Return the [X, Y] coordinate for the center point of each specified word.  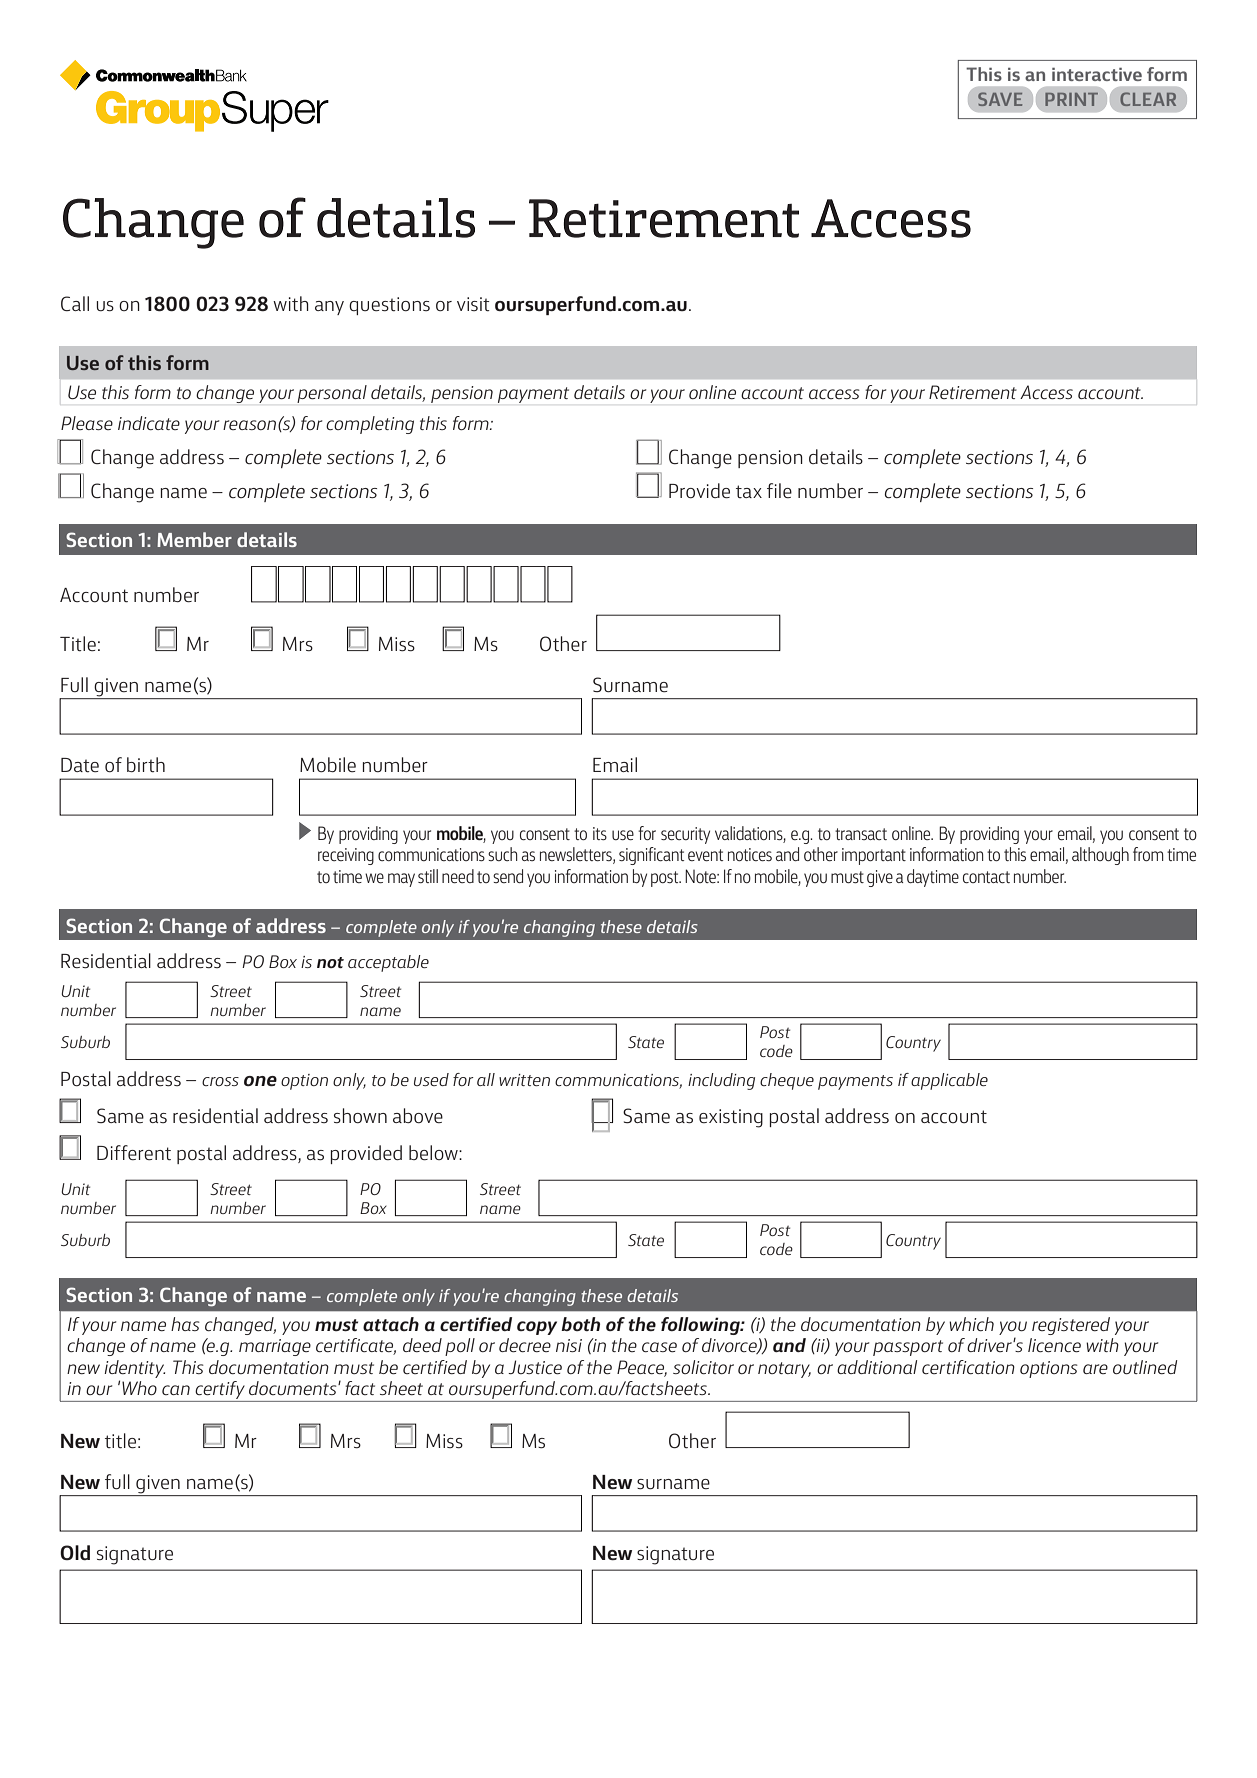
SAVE [1000, 99]
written [524, 1080]
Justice [535, 1367]
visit [473, 304]
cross [220, 1081]
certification [968, 1367]
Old [75, 1552]
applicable [949, 1081]
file [779, 490]
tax [749, 491]
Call [75, 303]
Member [194, 539]
